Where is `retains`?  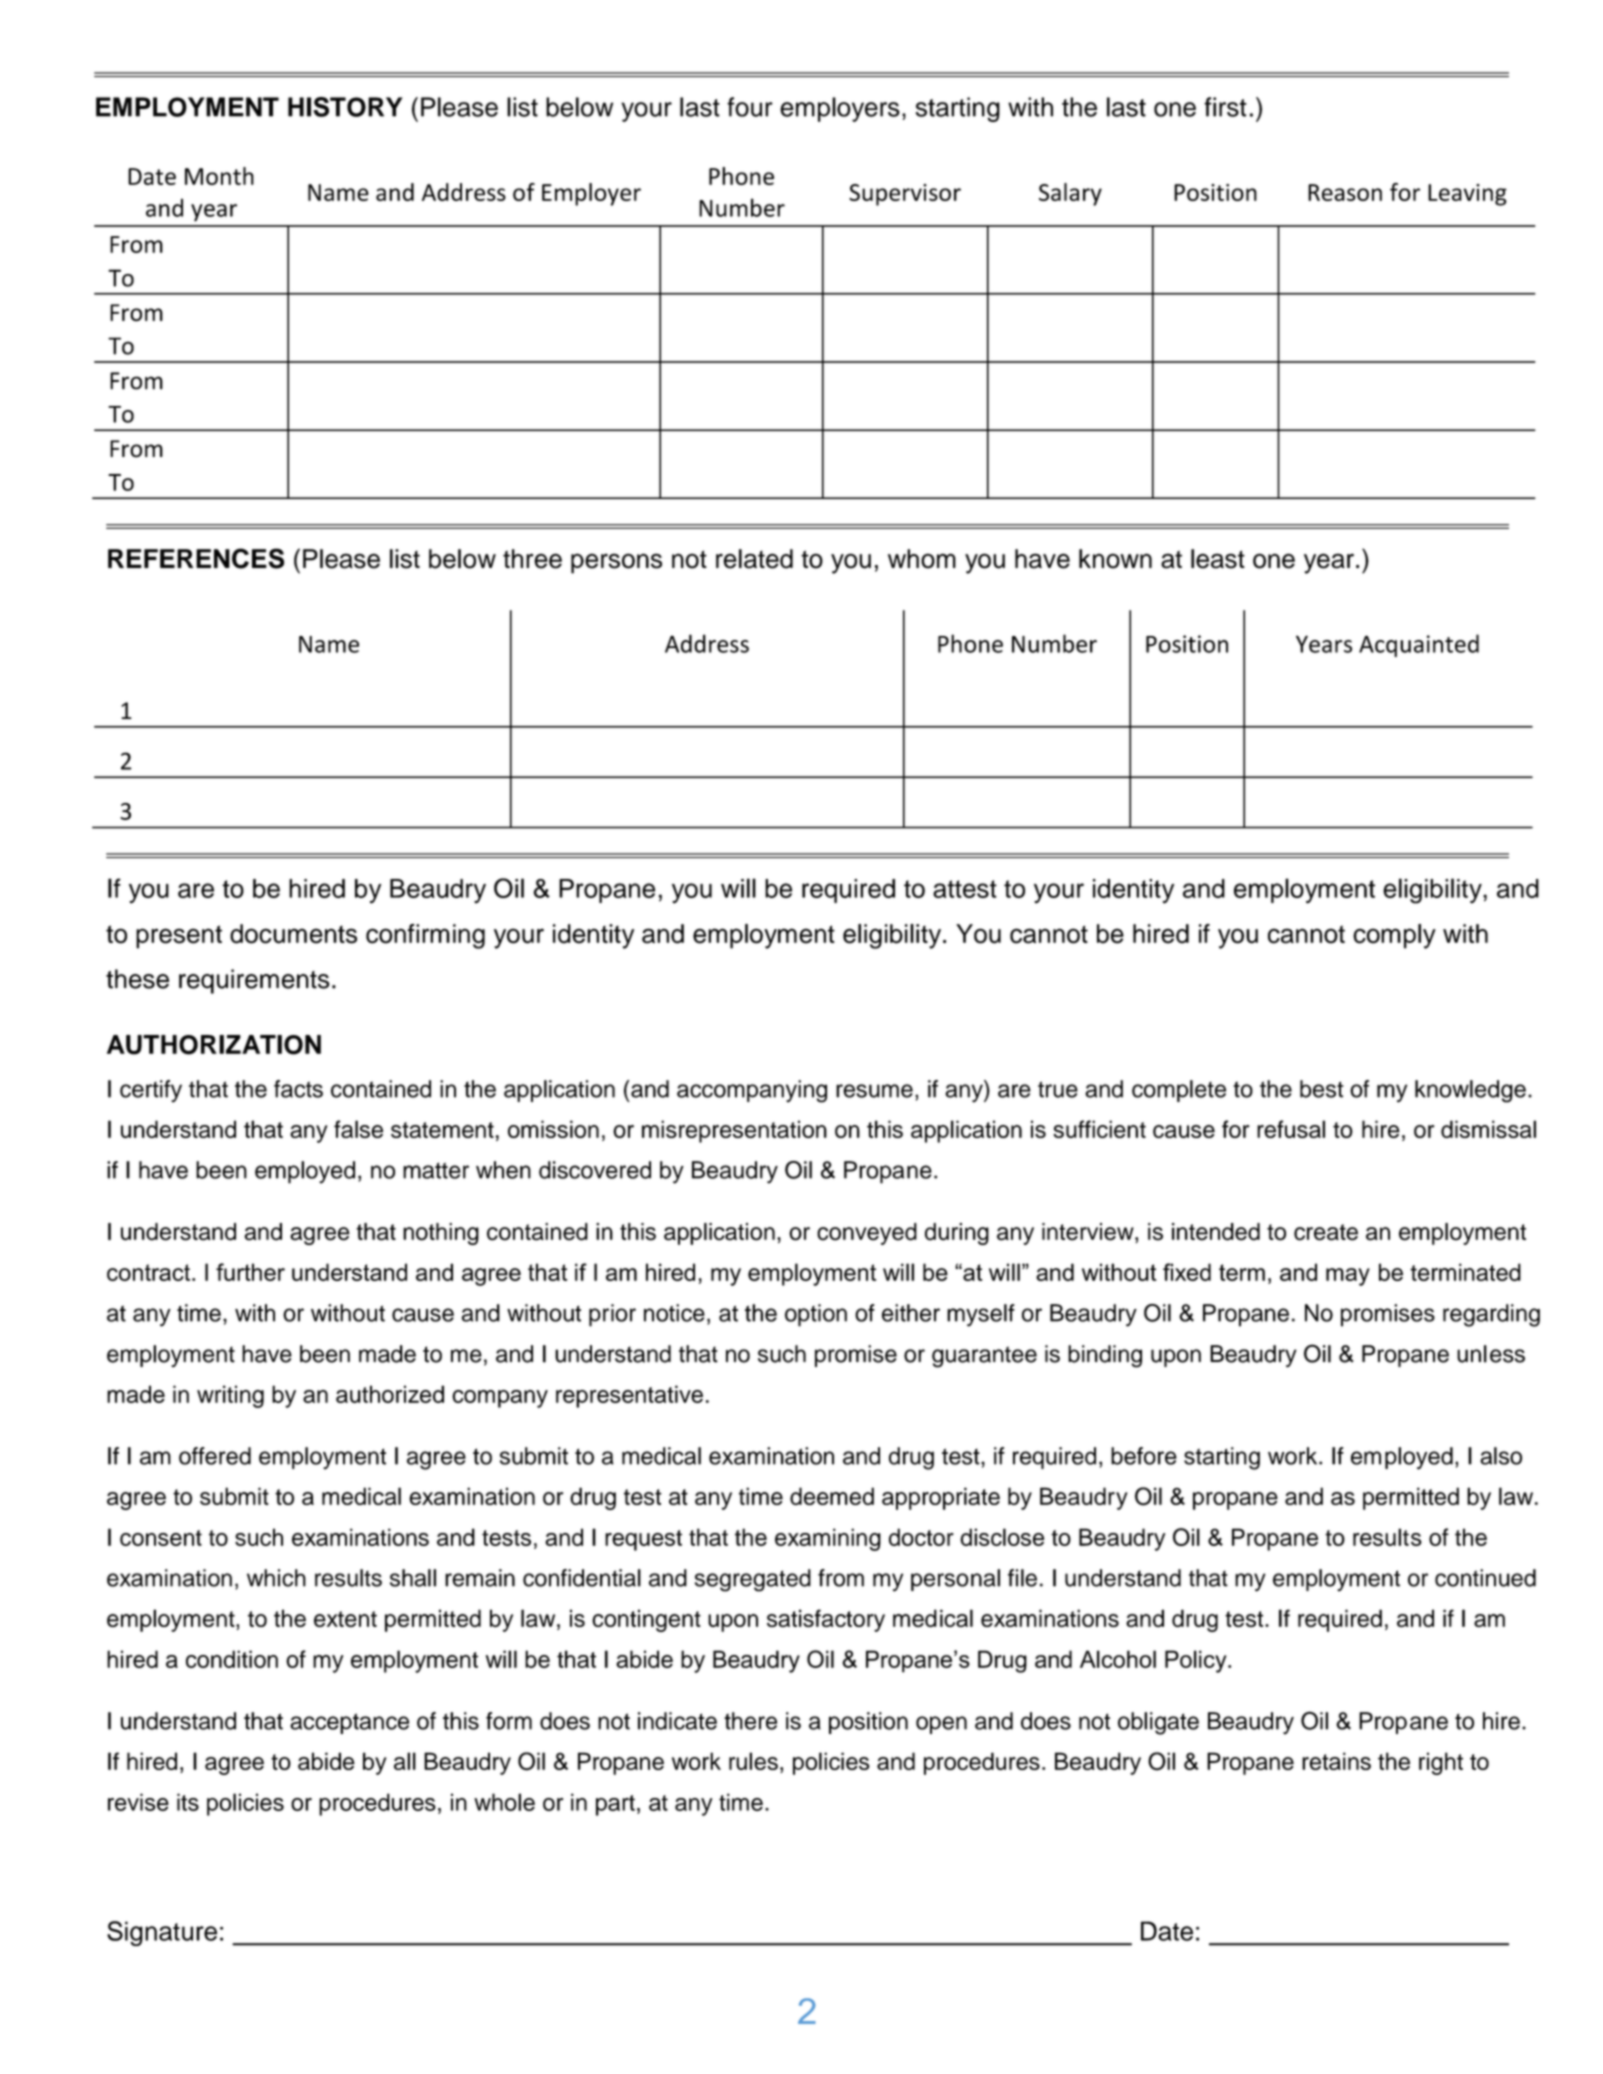 retains is located at coordinates (1336, 1761).
